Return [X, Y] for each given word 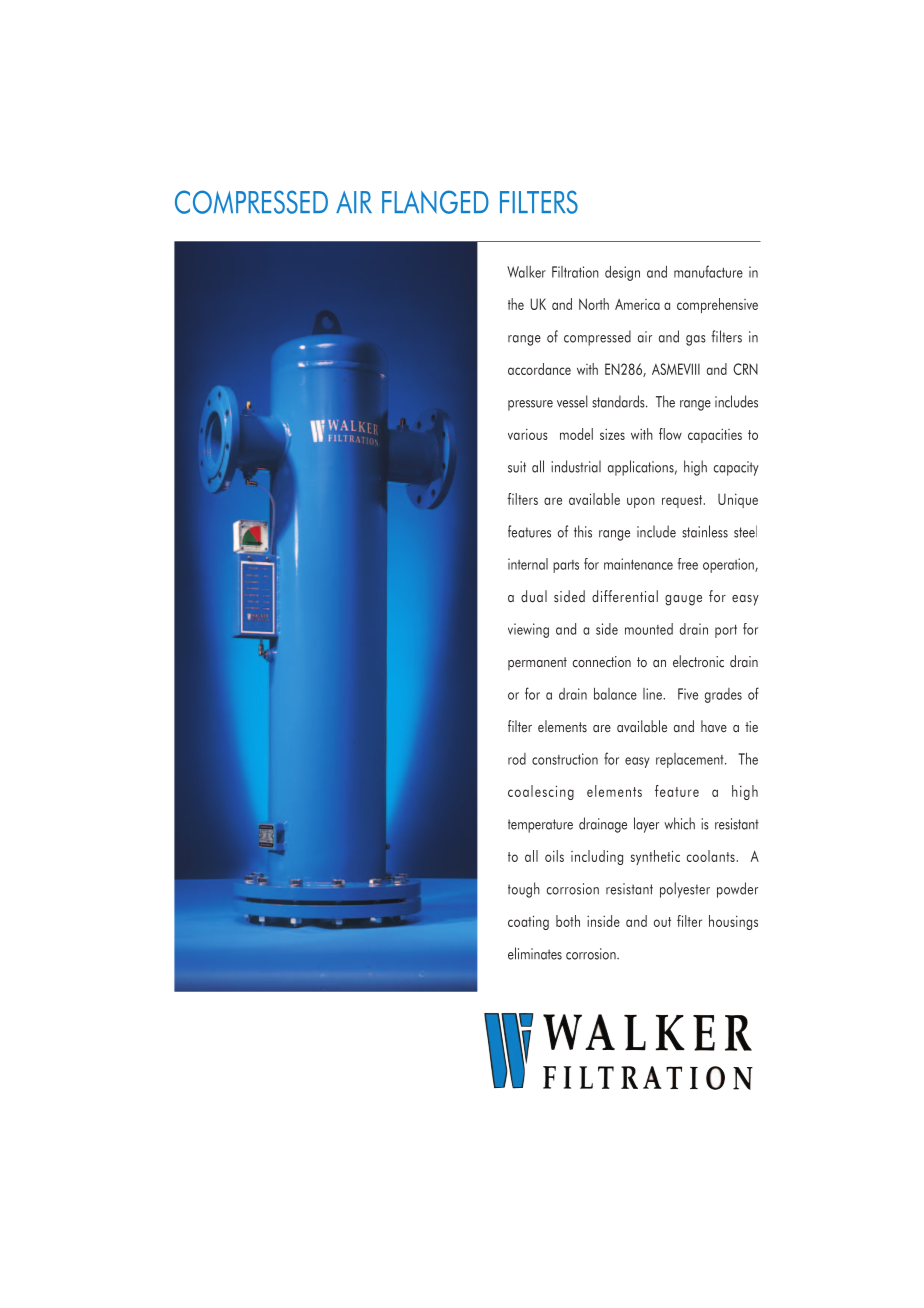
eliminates [535, 953]
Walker [526, 272]
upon [641, 502]
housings [733, 922]
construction [565, 759]
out [662, 922]
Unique [738, 500]
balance [615, 693]
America [637, 304]
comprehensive [717, 305]
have [714, 726]
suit [517, 467]
